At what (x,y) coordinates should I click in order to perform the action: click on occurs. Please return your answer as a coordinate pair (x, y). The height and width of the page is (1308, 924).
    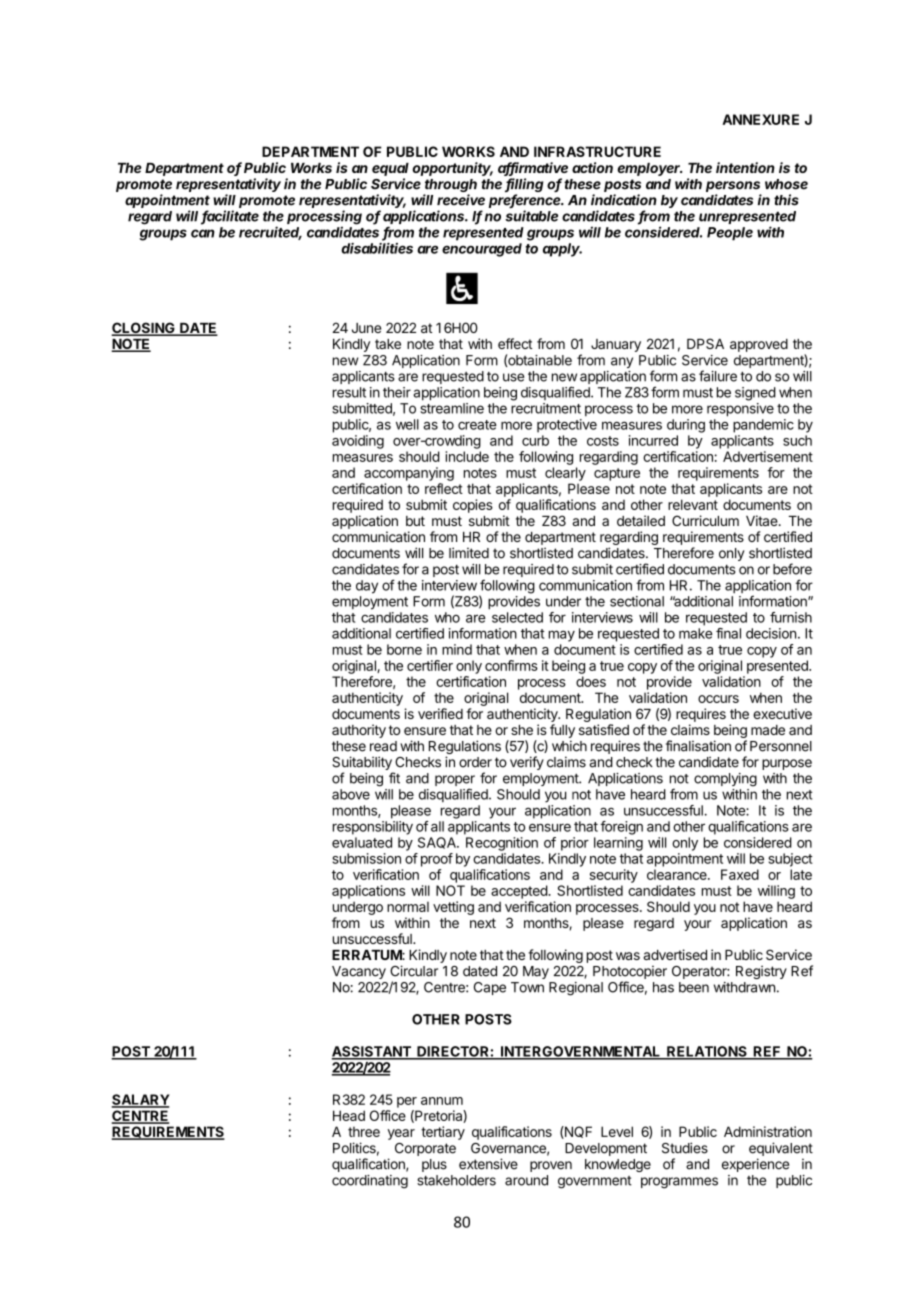
    Looking at the image, I should click on (718, 699).
